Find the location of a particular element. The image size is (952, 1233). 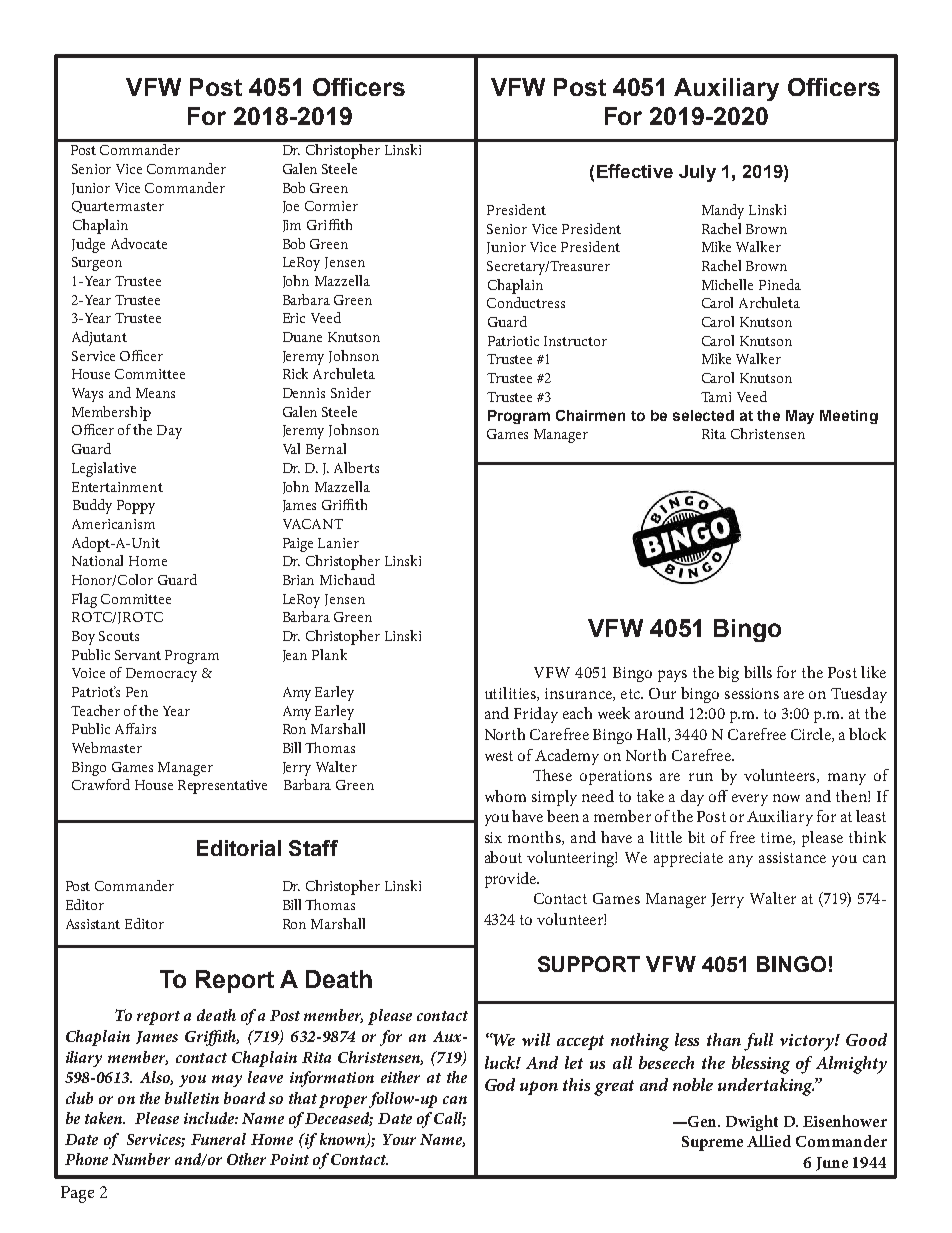

Allied is located at coordinates (769, 1141).
